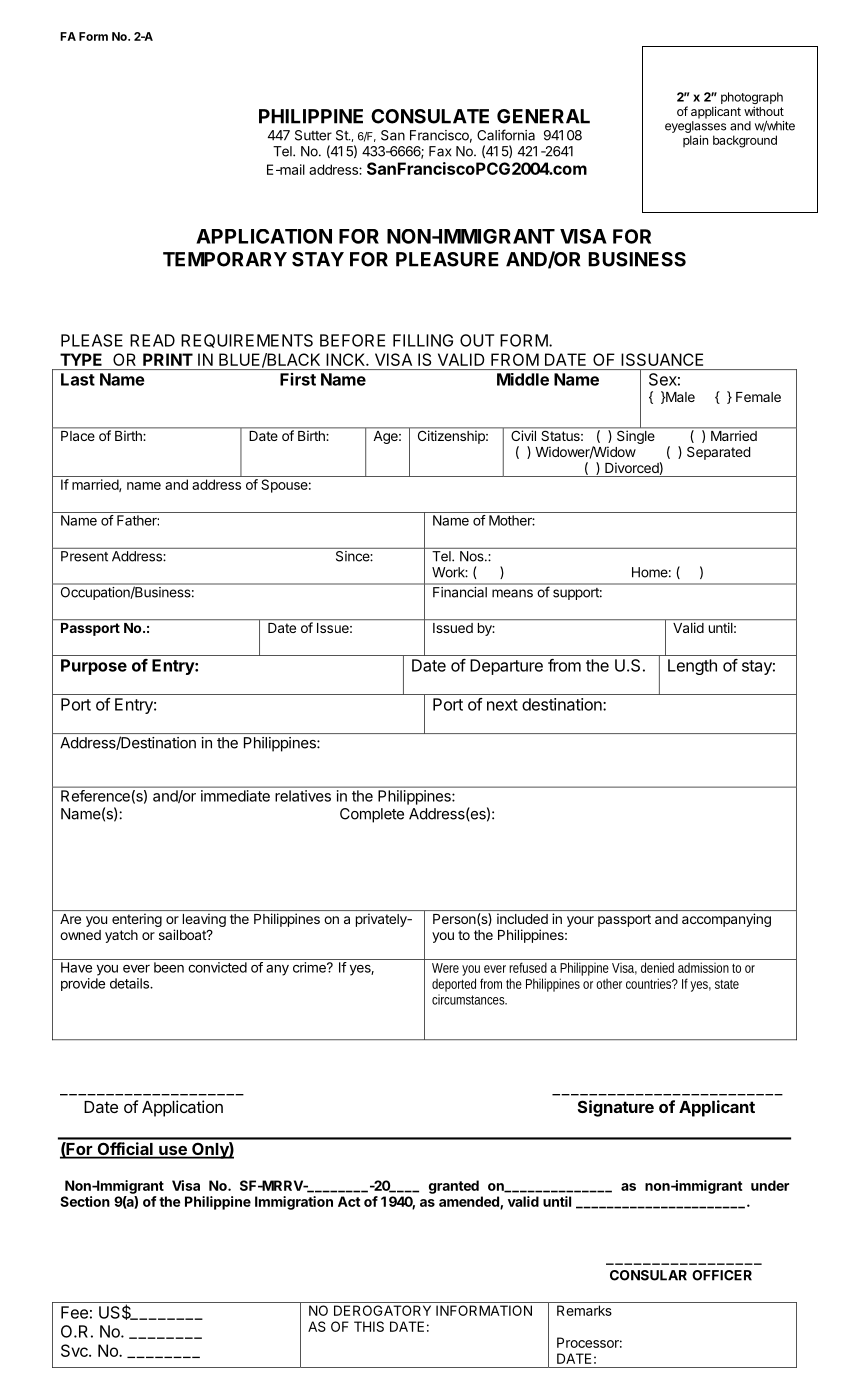 The height and width of the screenshot is (1400, 849). Describe the element at coordinates (695, 141) in the screenshot. I see `plain` at that location.
